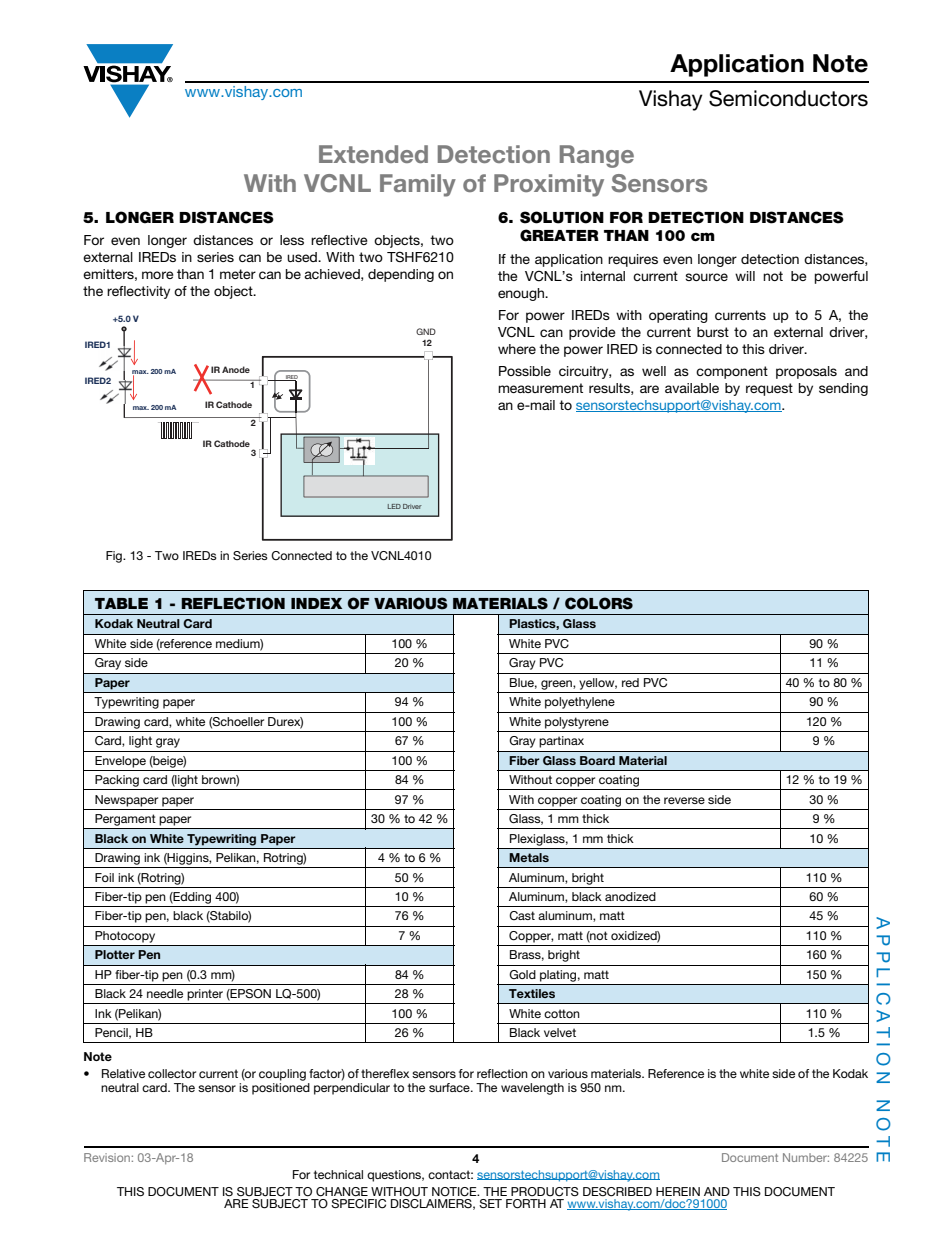  I want to click on green, so click(557, 685).
